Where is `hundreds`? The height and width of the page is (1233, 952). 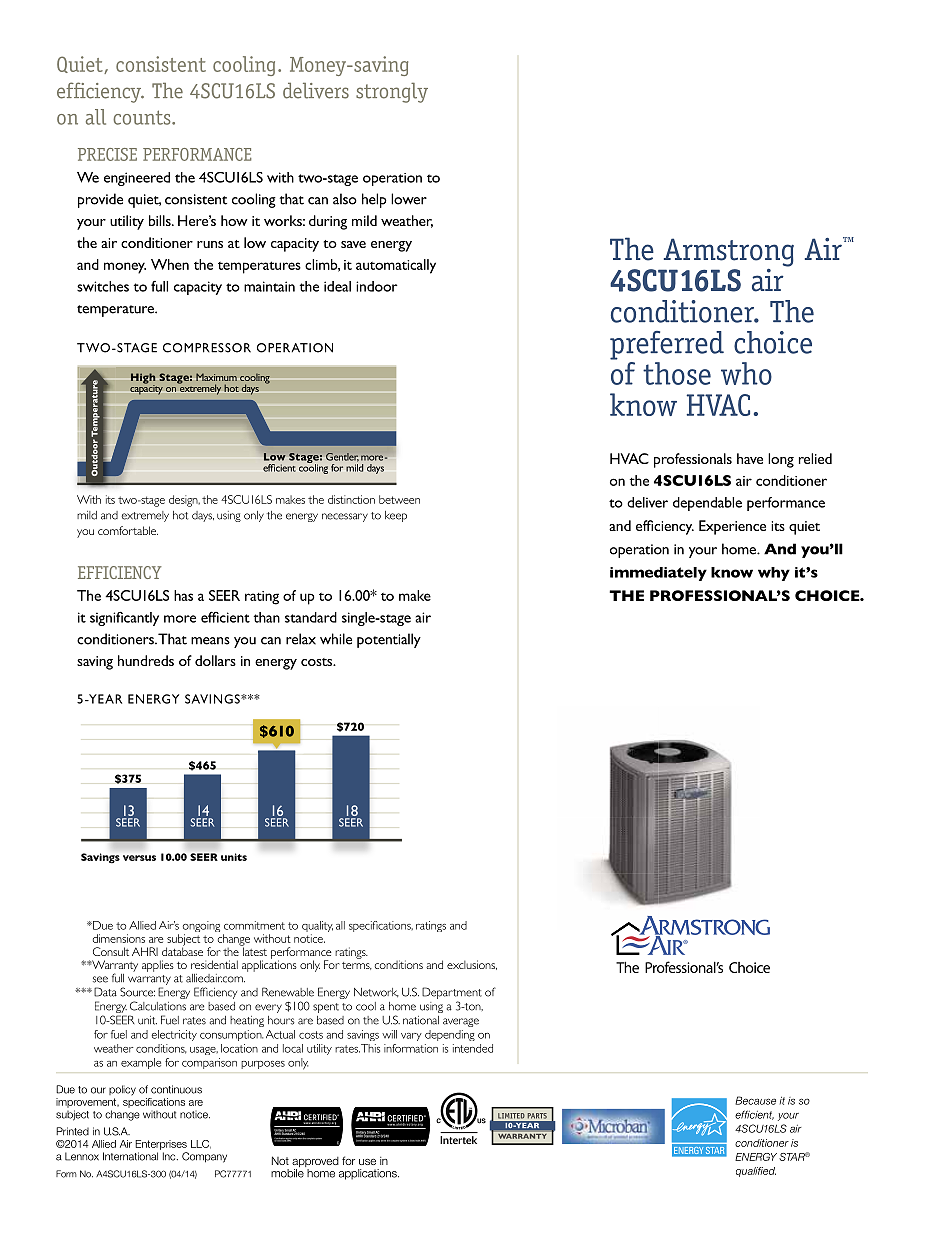 hundreds is located at coordinates (146, 660).
